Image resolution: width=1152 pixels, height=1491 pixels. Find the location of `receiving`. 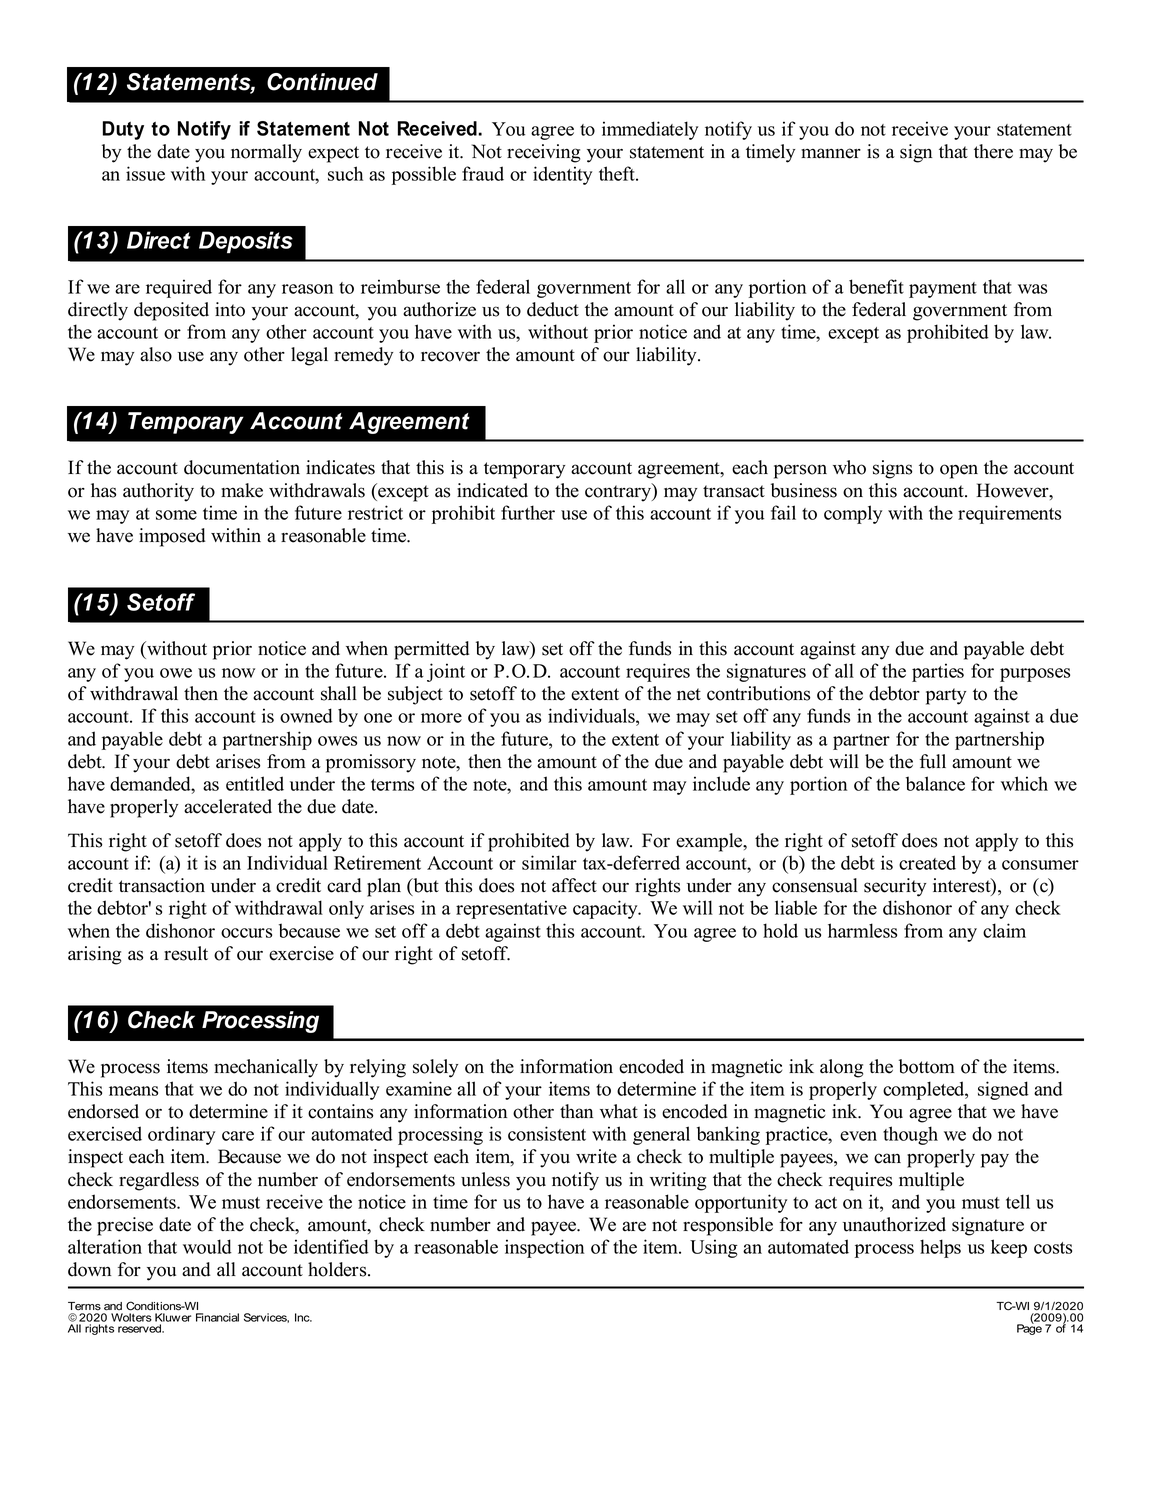

receiving is located at coordinates (543, 153).
